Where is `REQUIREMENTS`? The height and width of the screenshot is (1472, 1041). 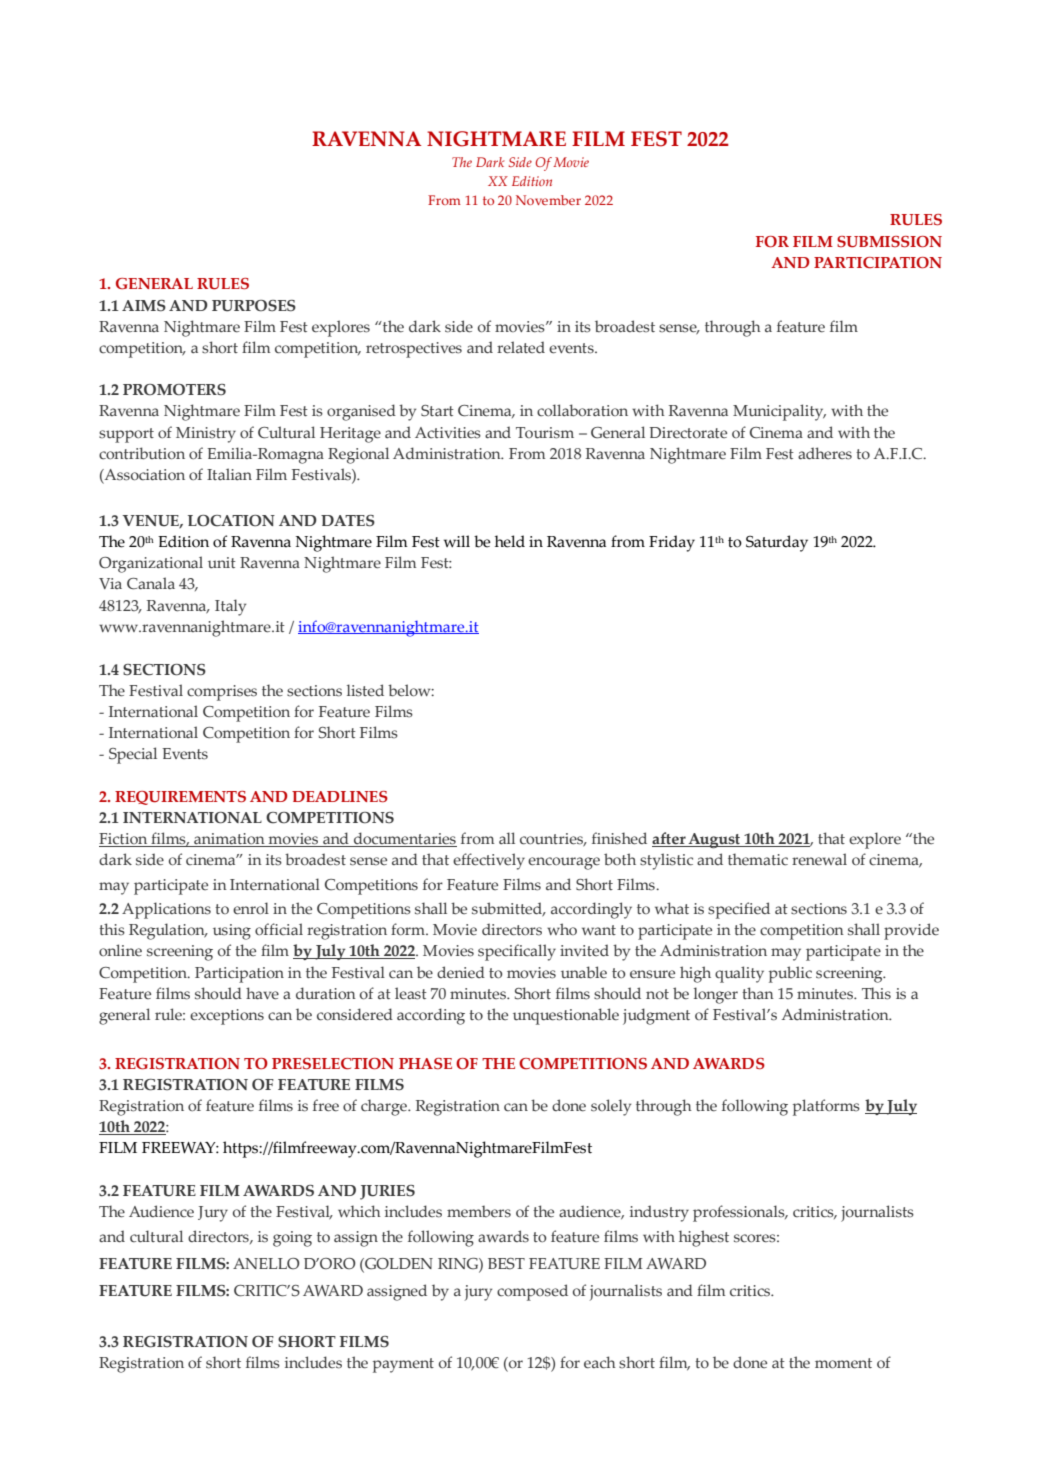
REQUIREMENTS is located at coordinates (180, 798).
